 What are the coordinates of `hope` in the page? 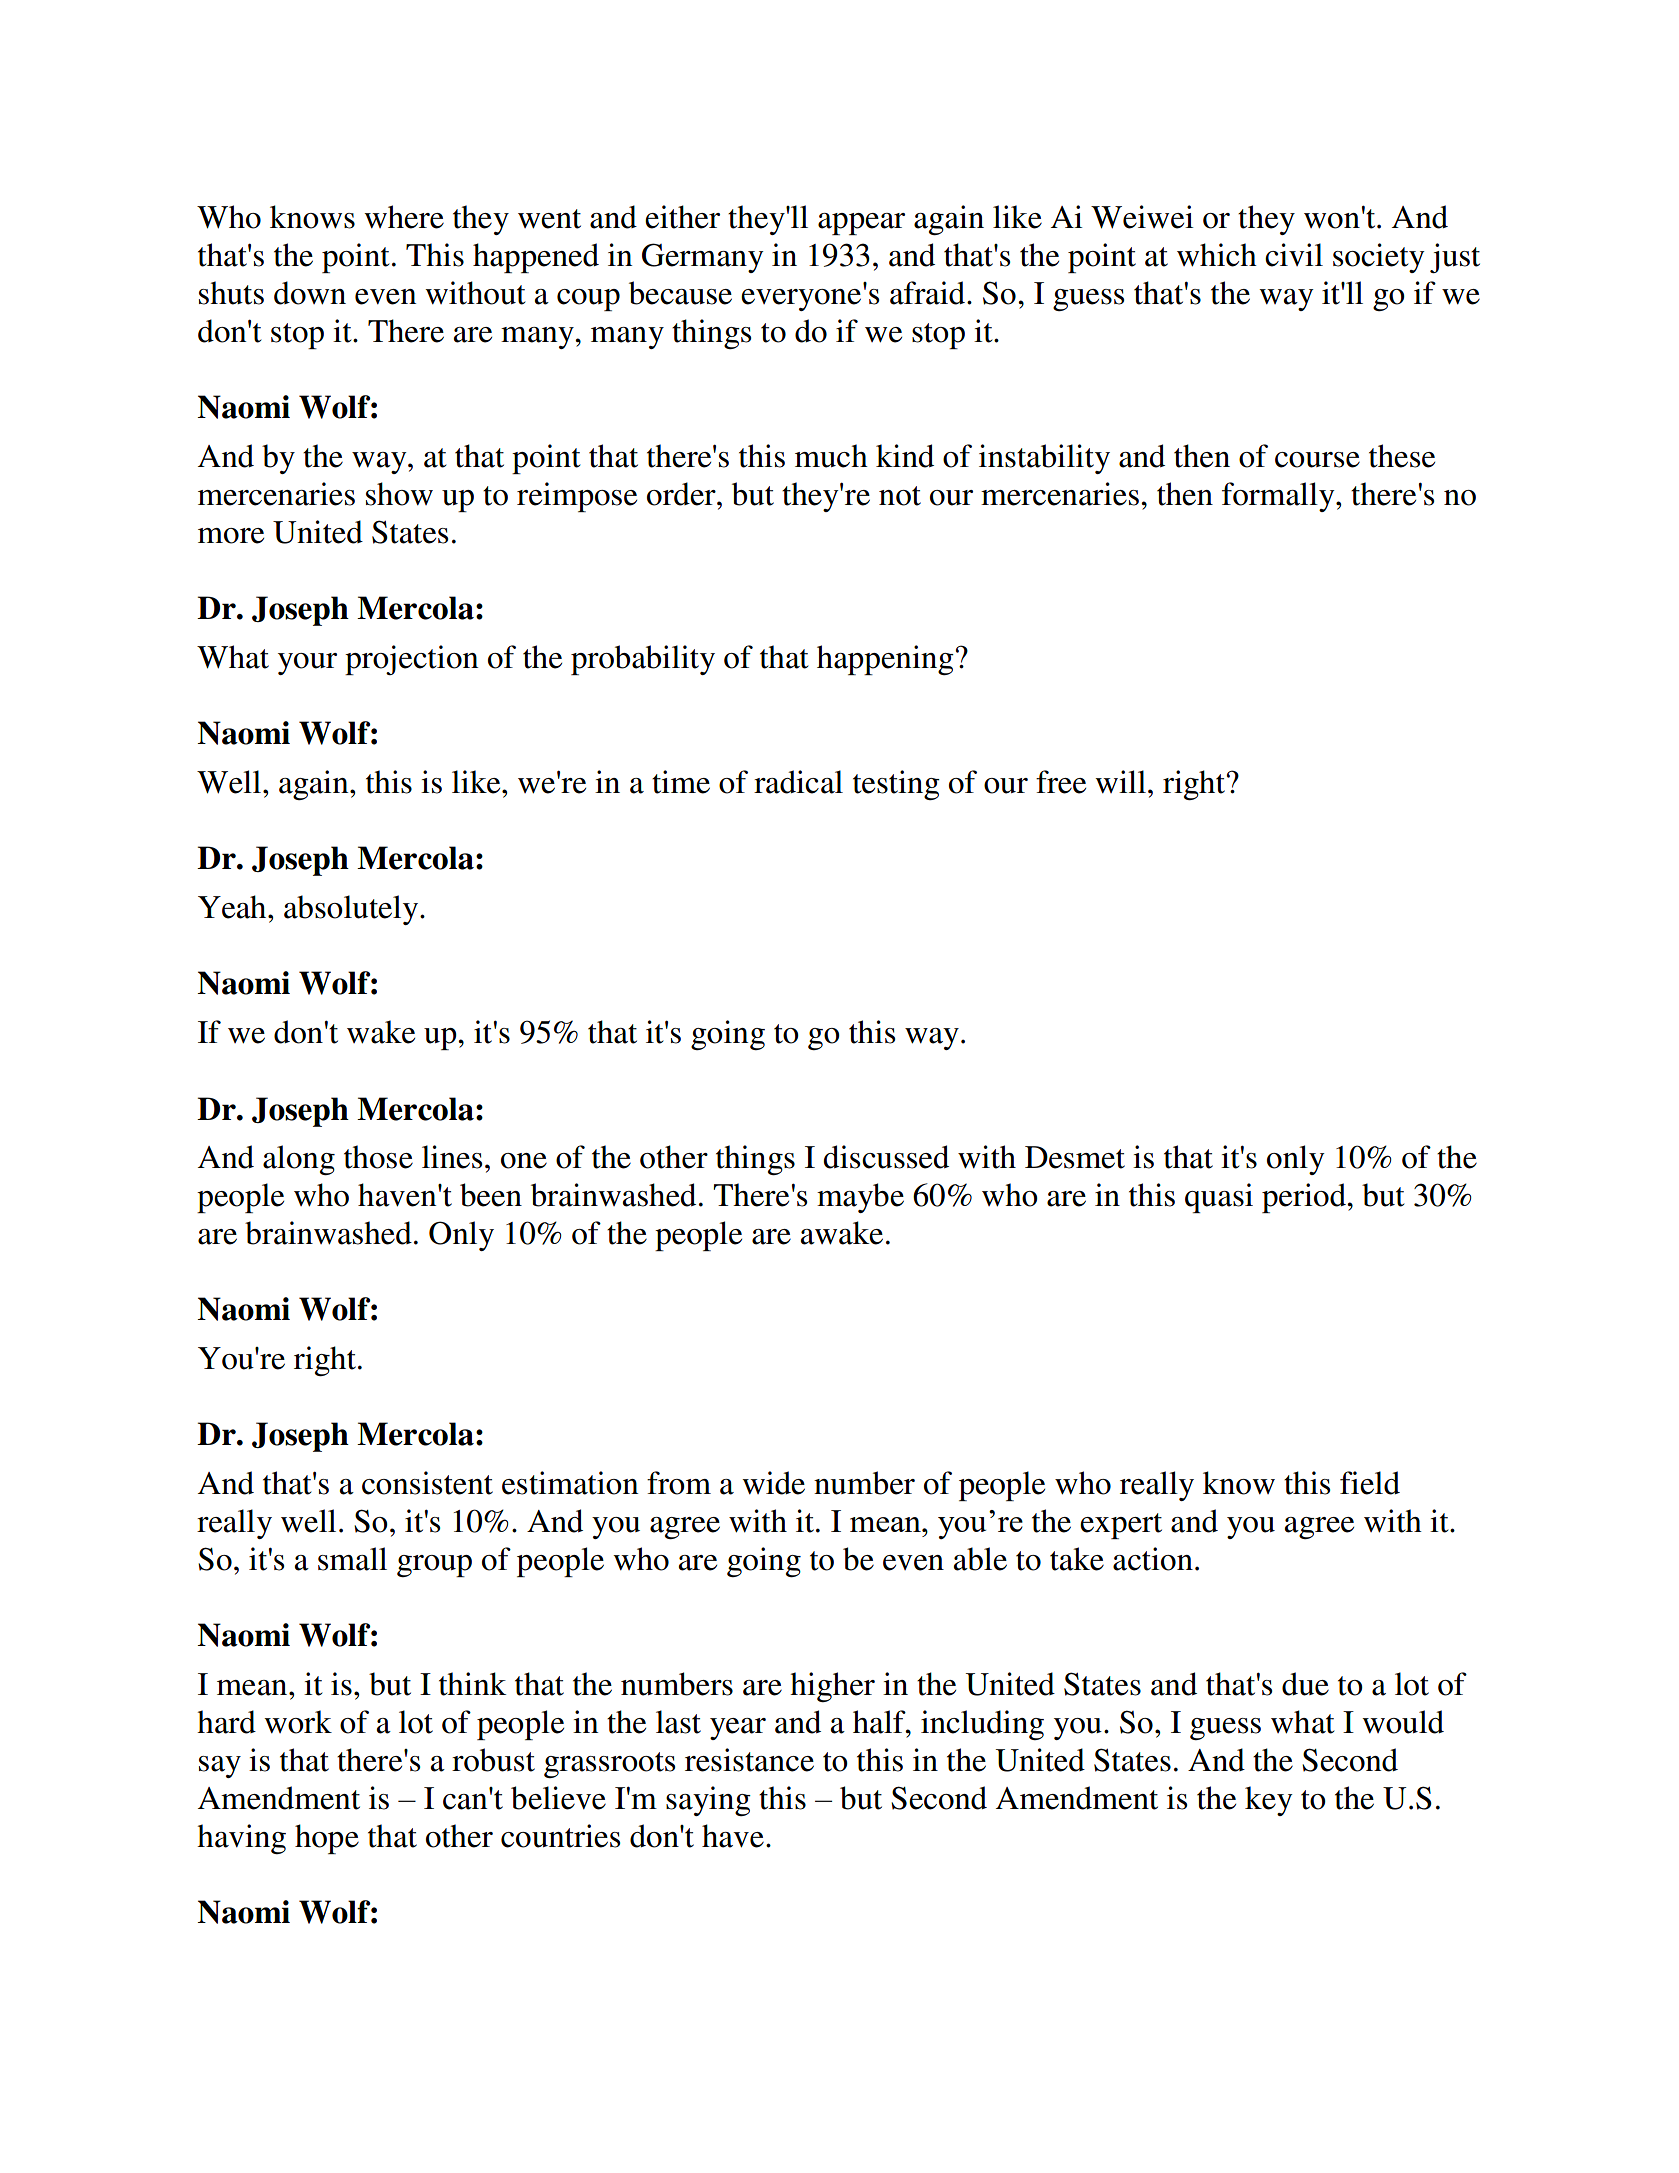 It's located at (327, 1839).
